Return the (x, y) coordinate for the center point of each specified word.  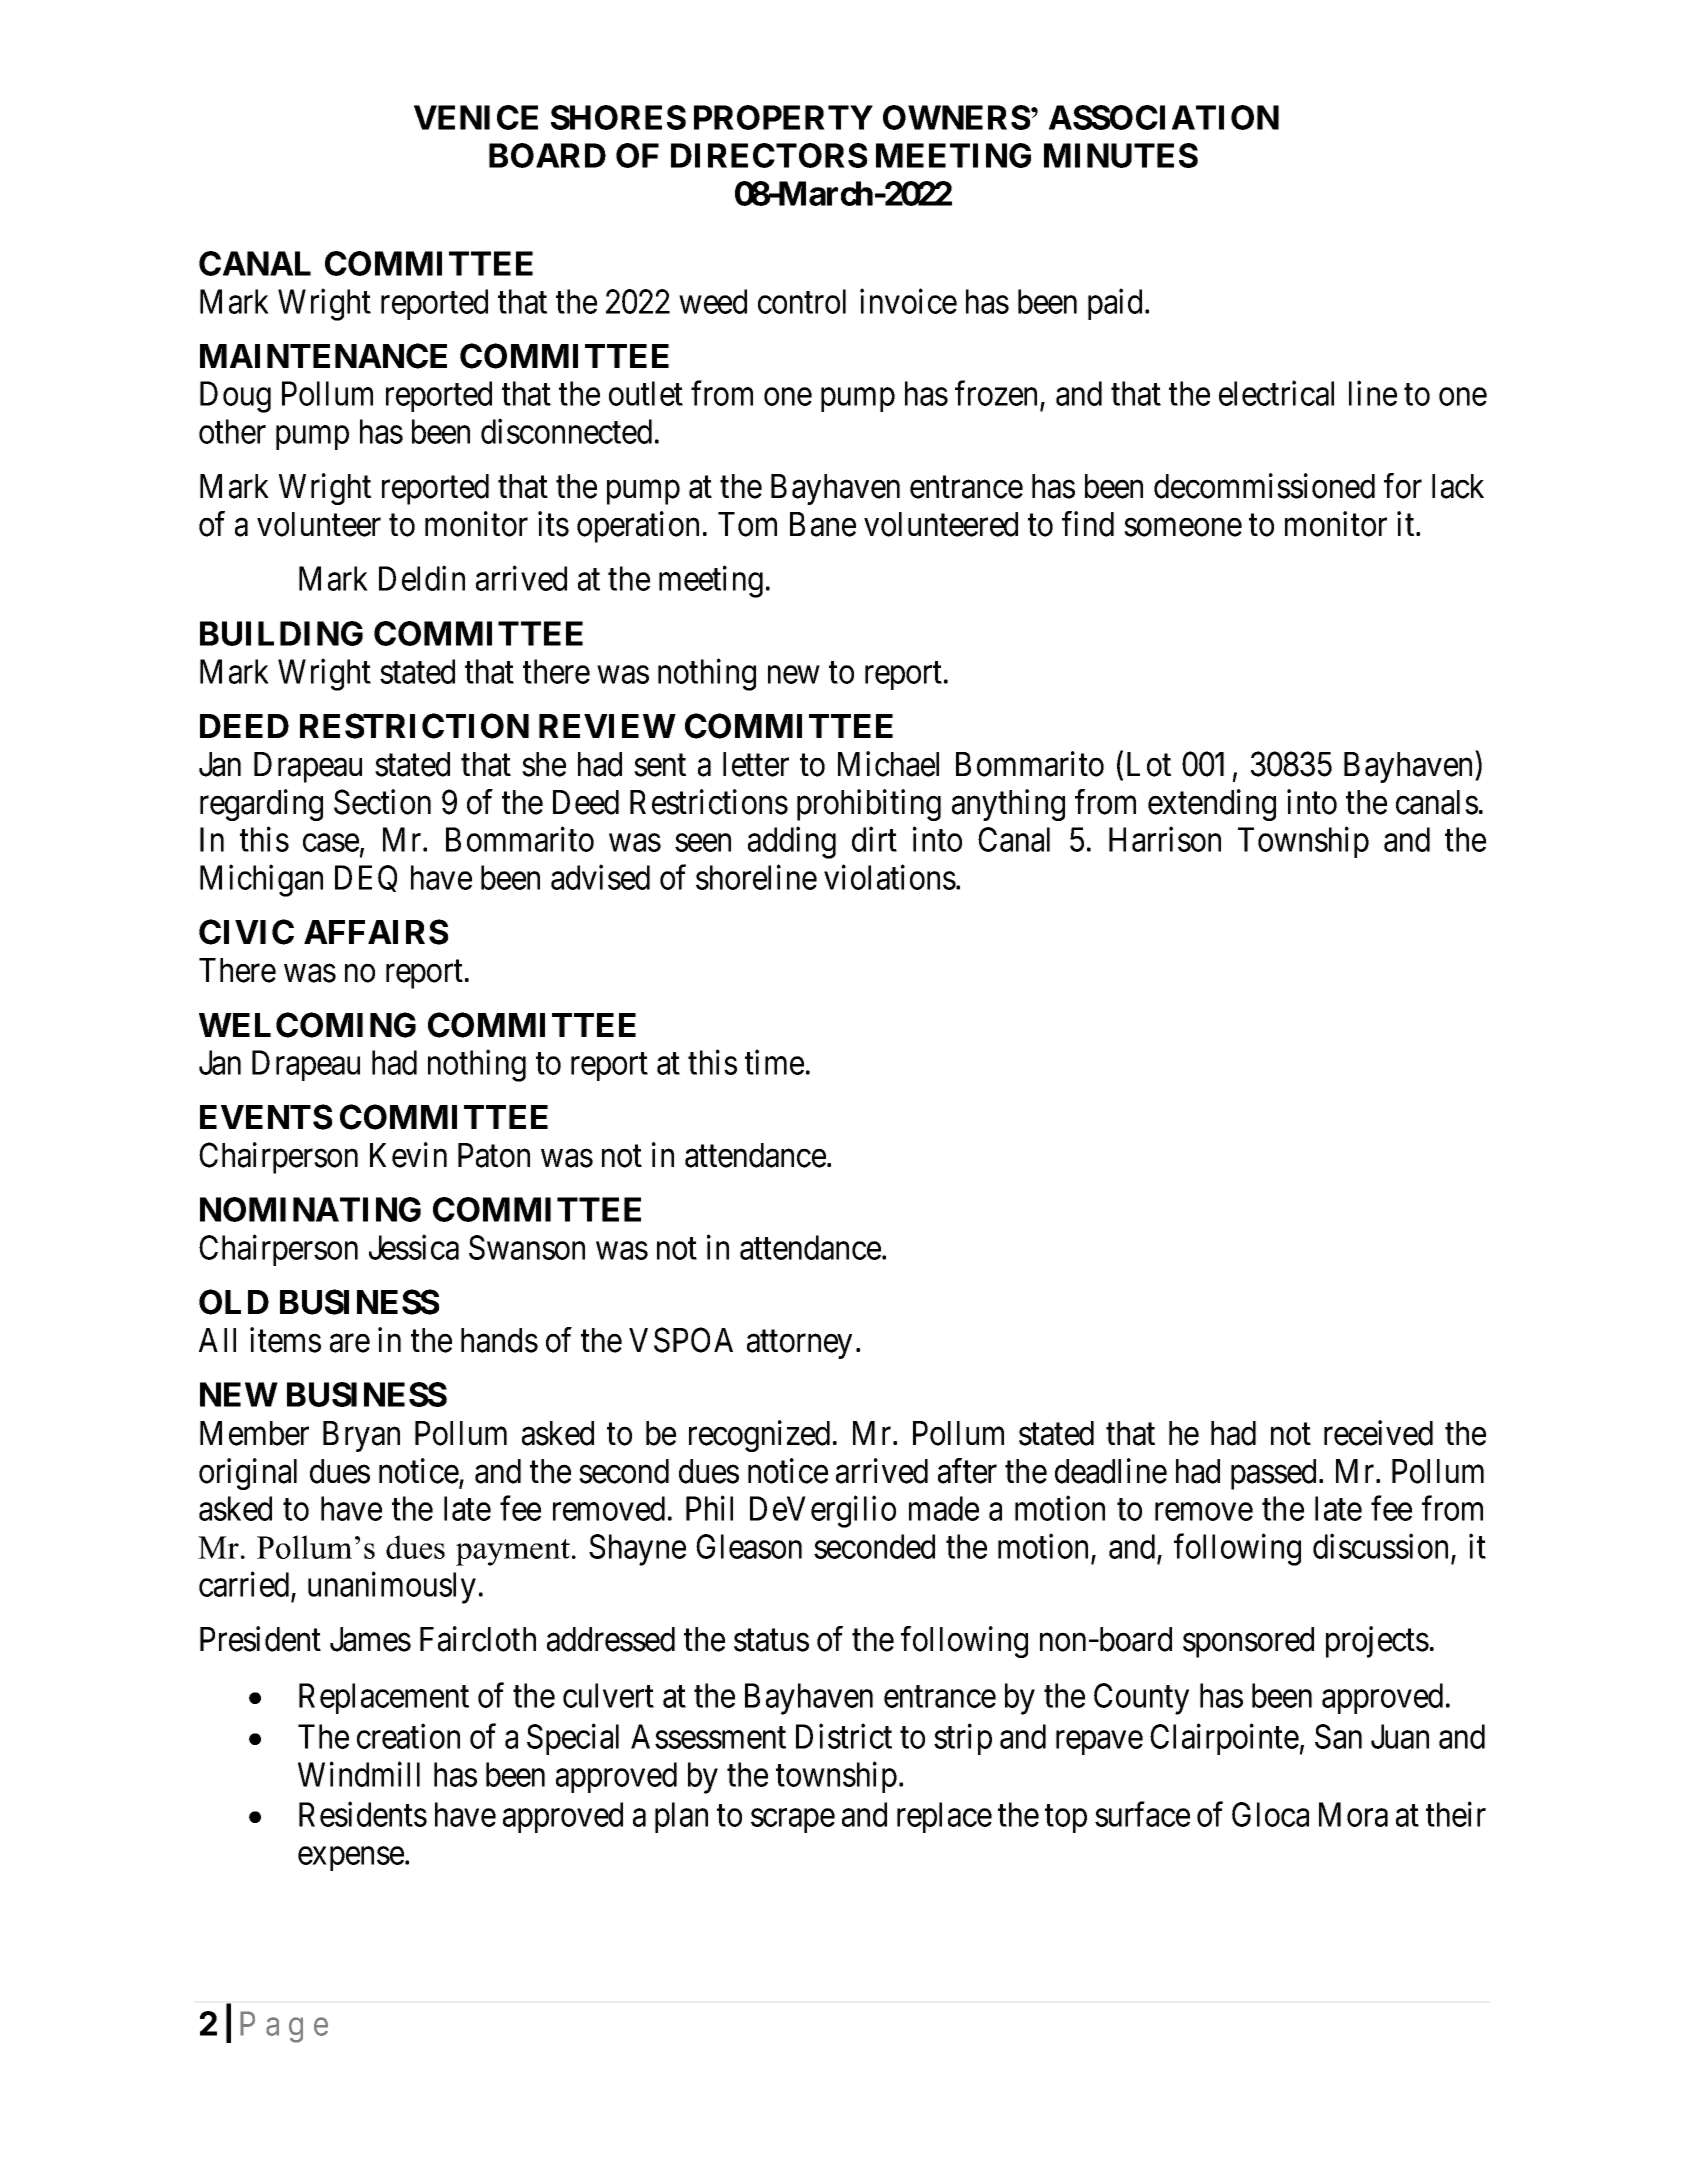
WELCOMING (307, 1025)
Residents (363, 1814)
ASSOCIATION (1164, 117)
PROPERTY (783, 117)
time (774, 1062)
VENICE (476, 117)
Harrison (1165, 839)
